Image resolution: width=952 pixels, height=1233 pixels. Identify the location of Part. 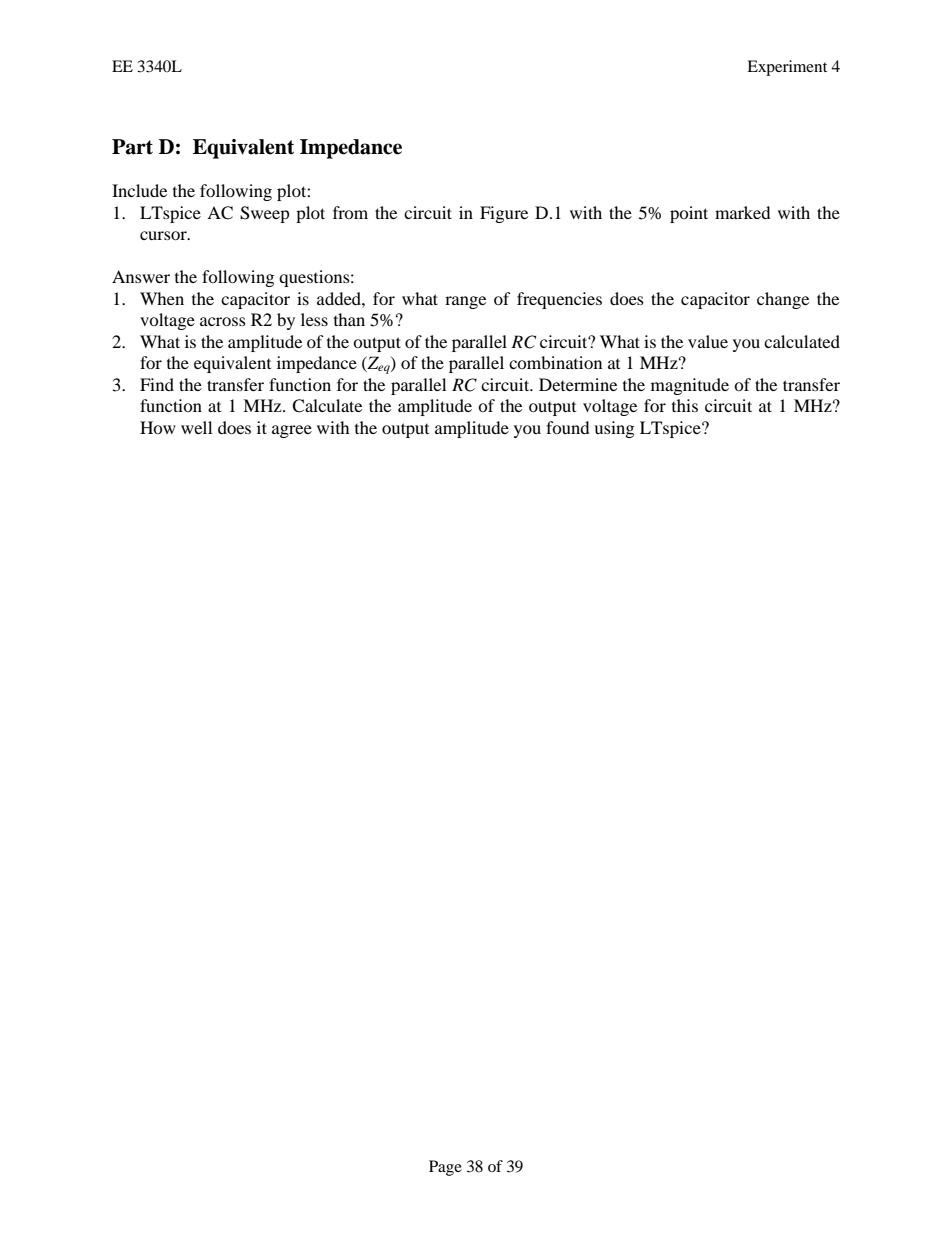
(132, 147).
